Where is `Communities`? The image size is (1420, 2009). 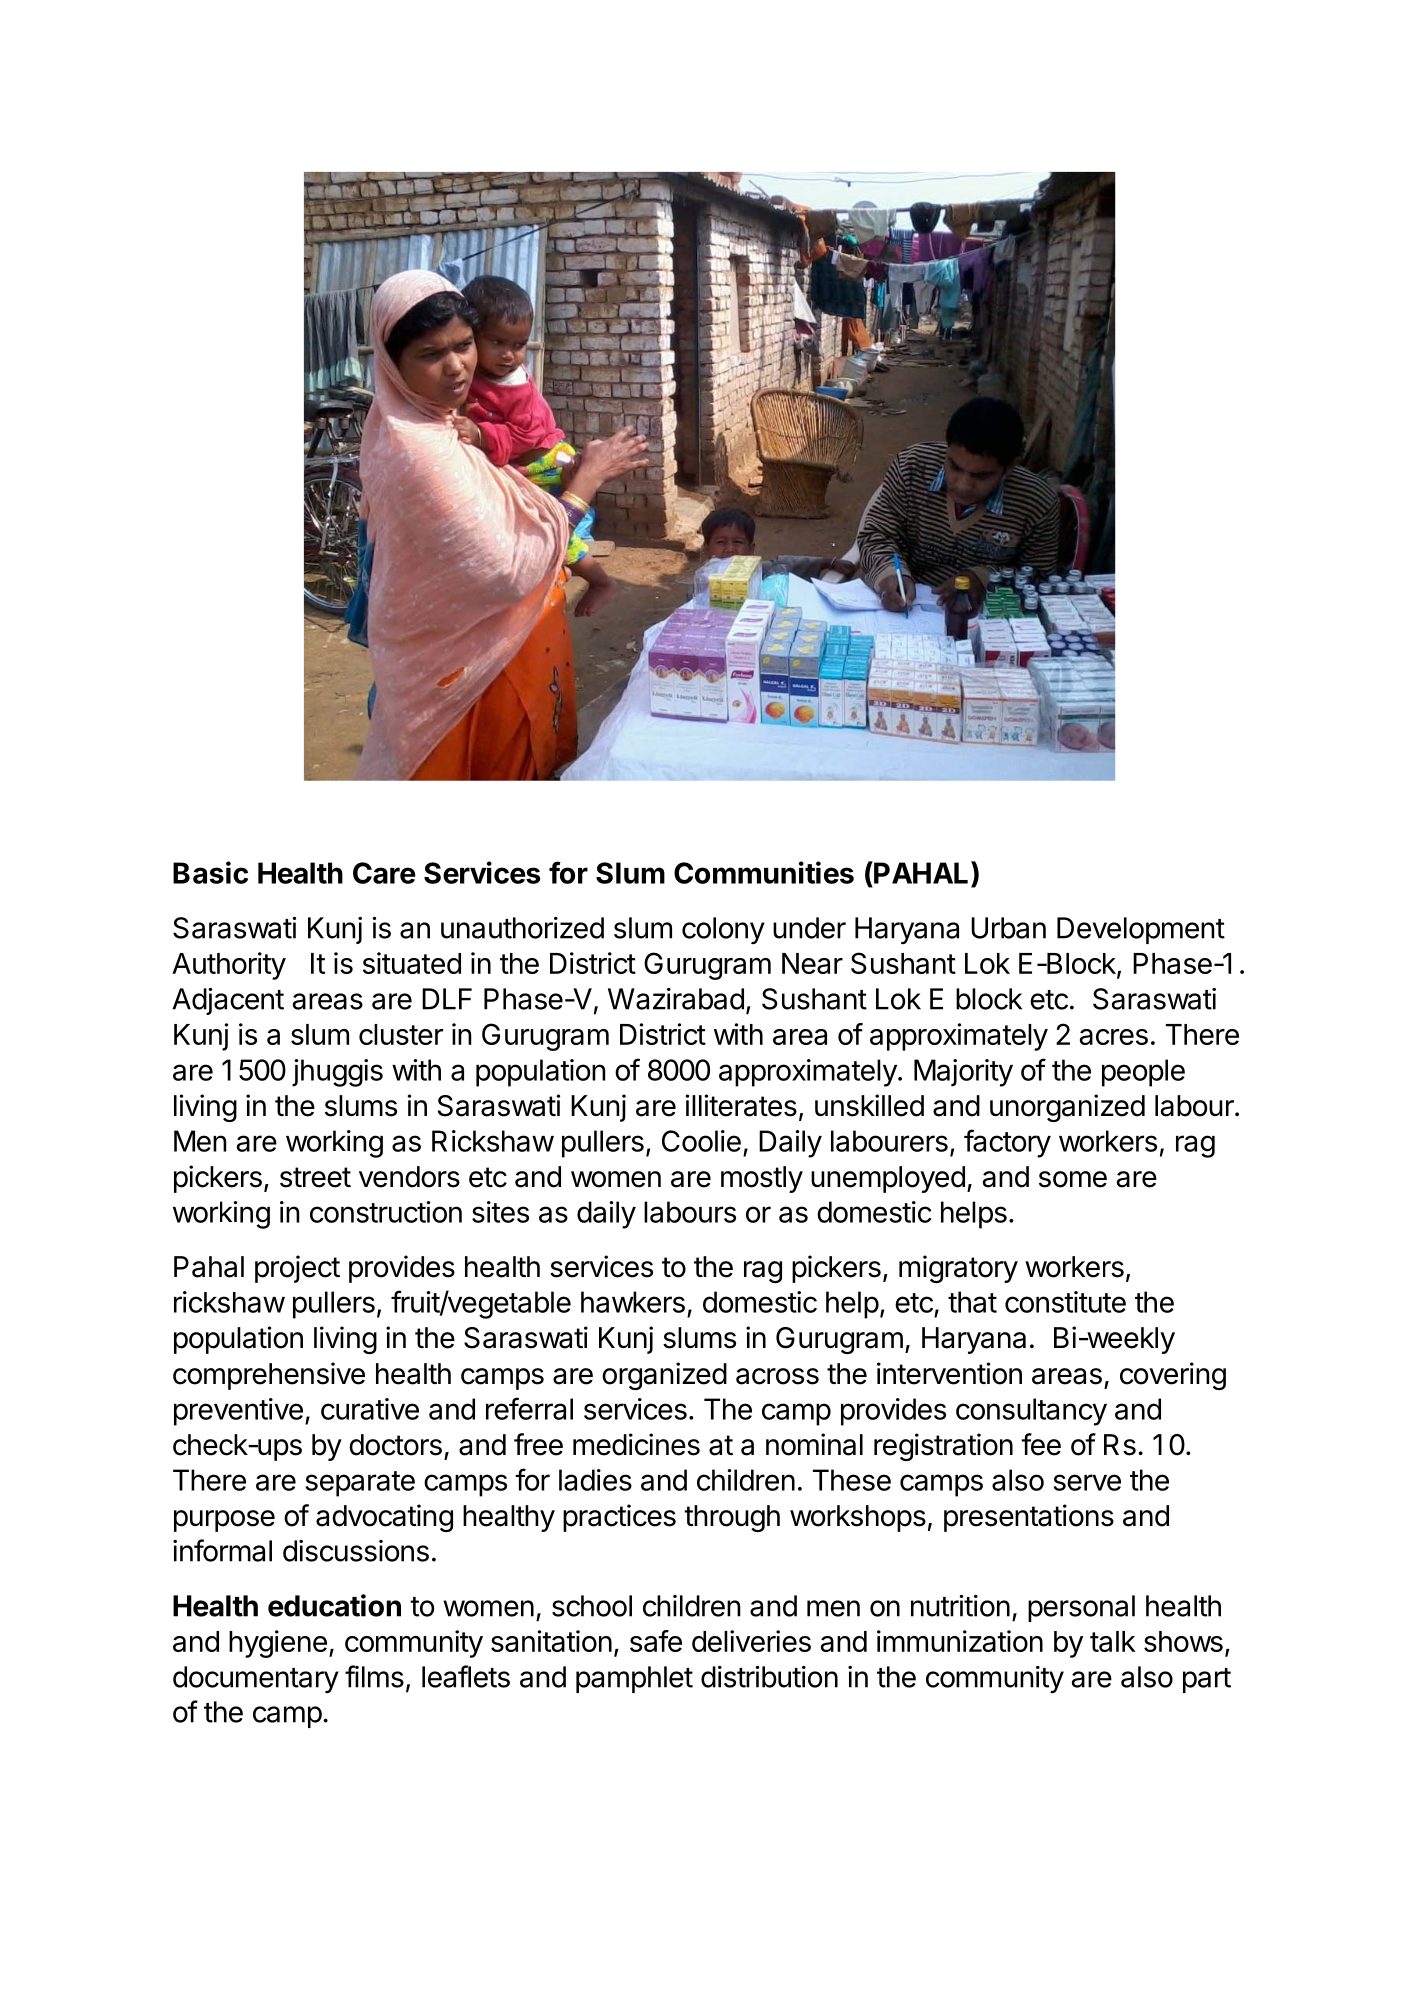 Communities is located at coordinates (764, 872).
